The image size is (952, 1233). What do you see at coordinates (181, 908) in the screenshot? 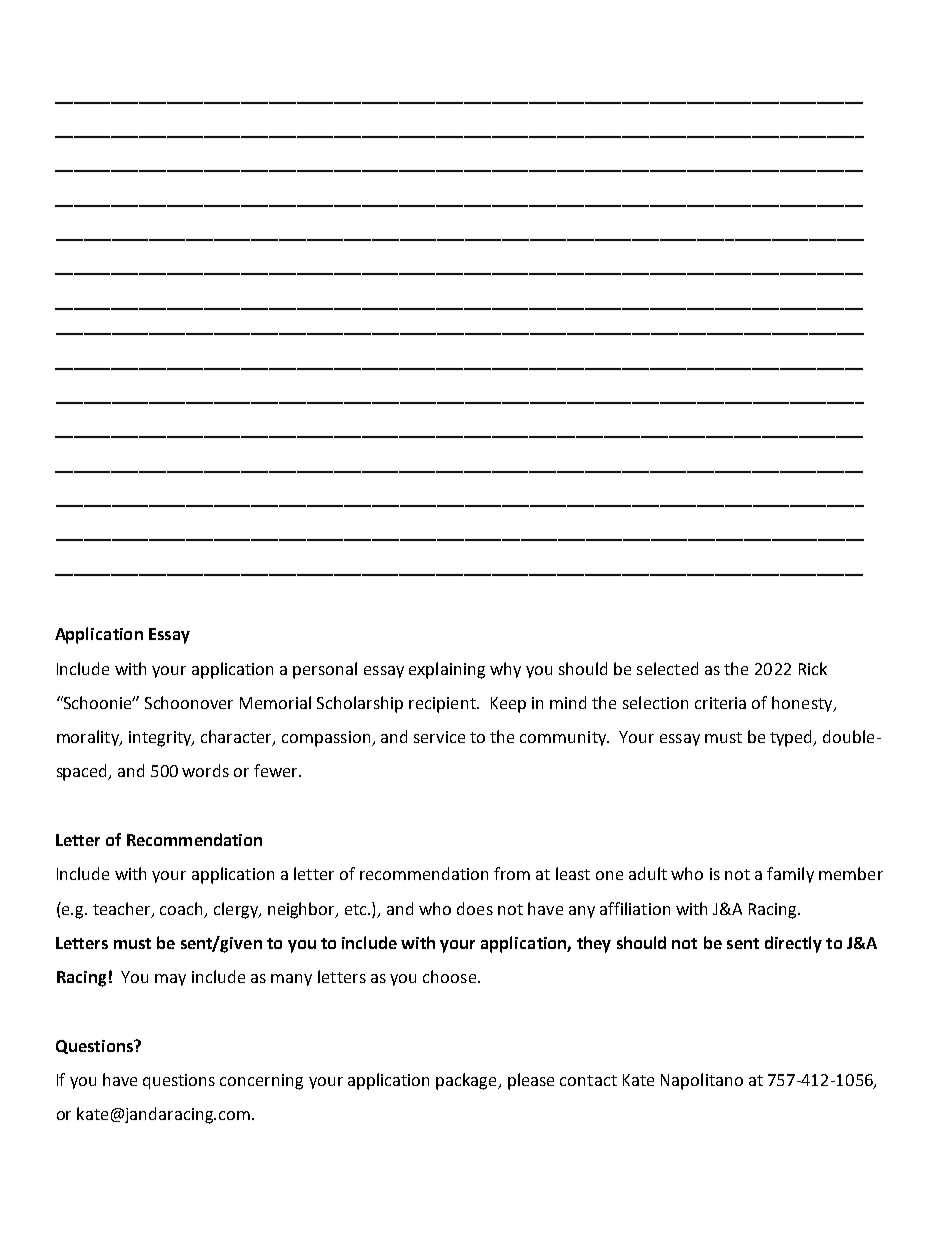
I see `coach` at bounding box center [181, 908].
